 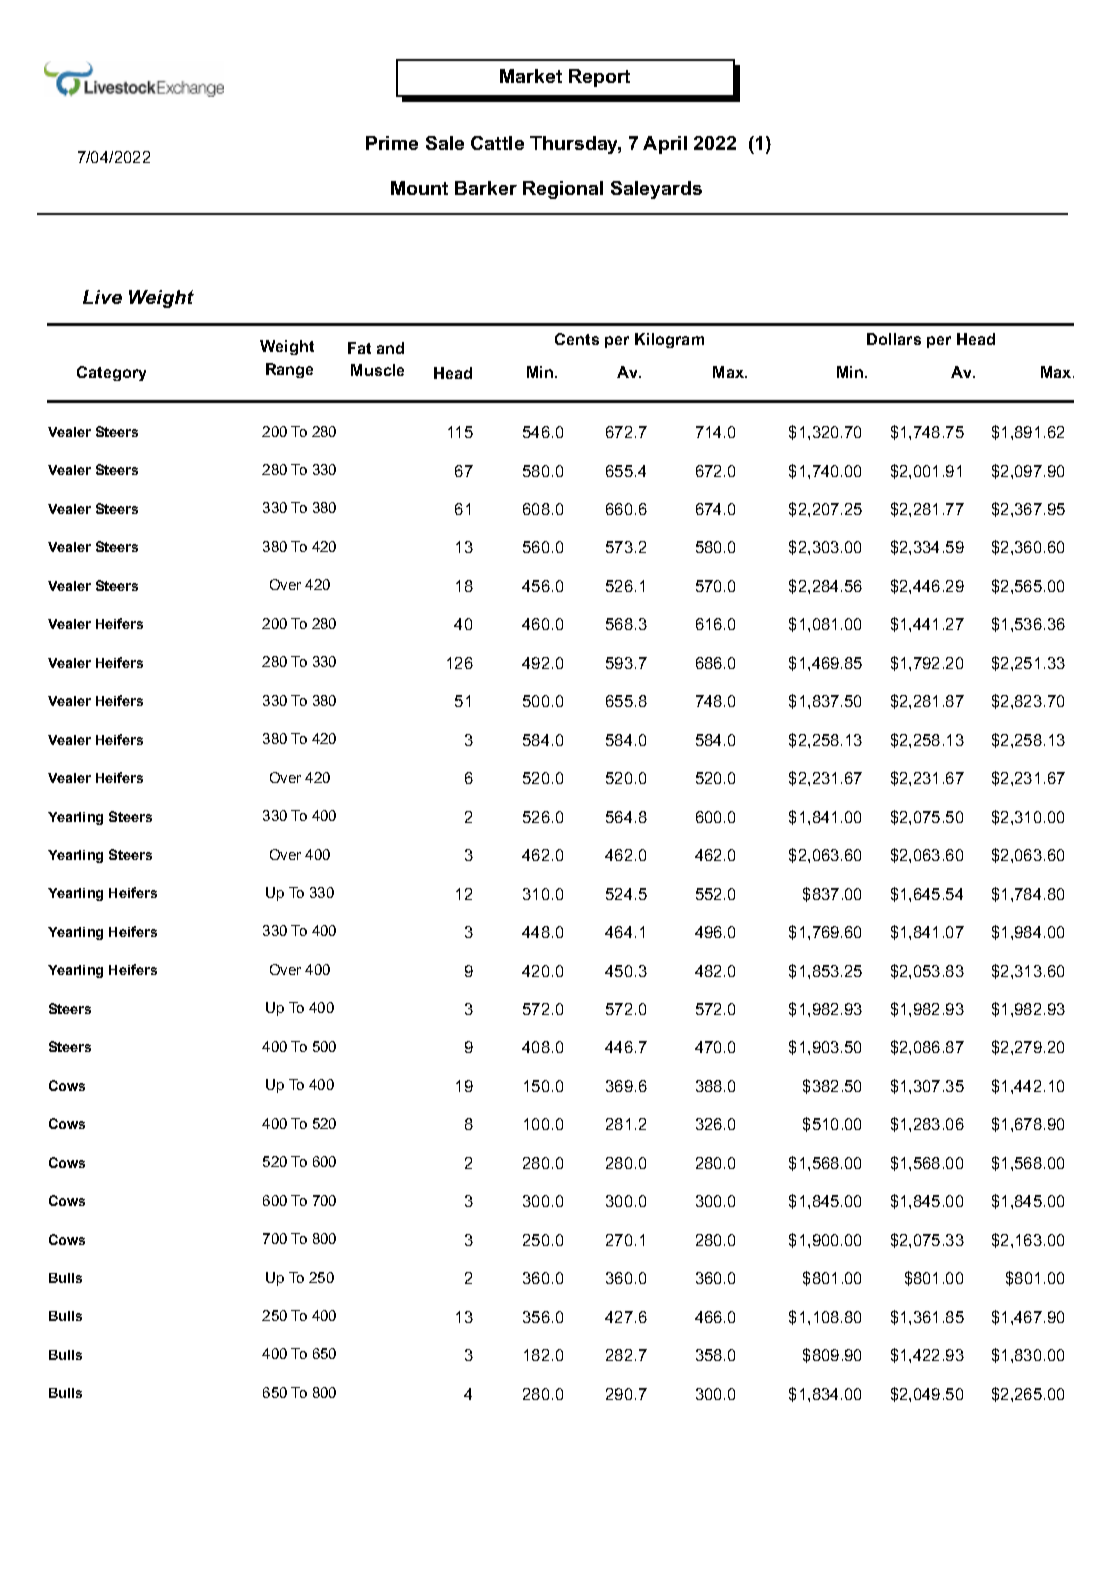 I want to click on Report, so click(x=599, y=78).
